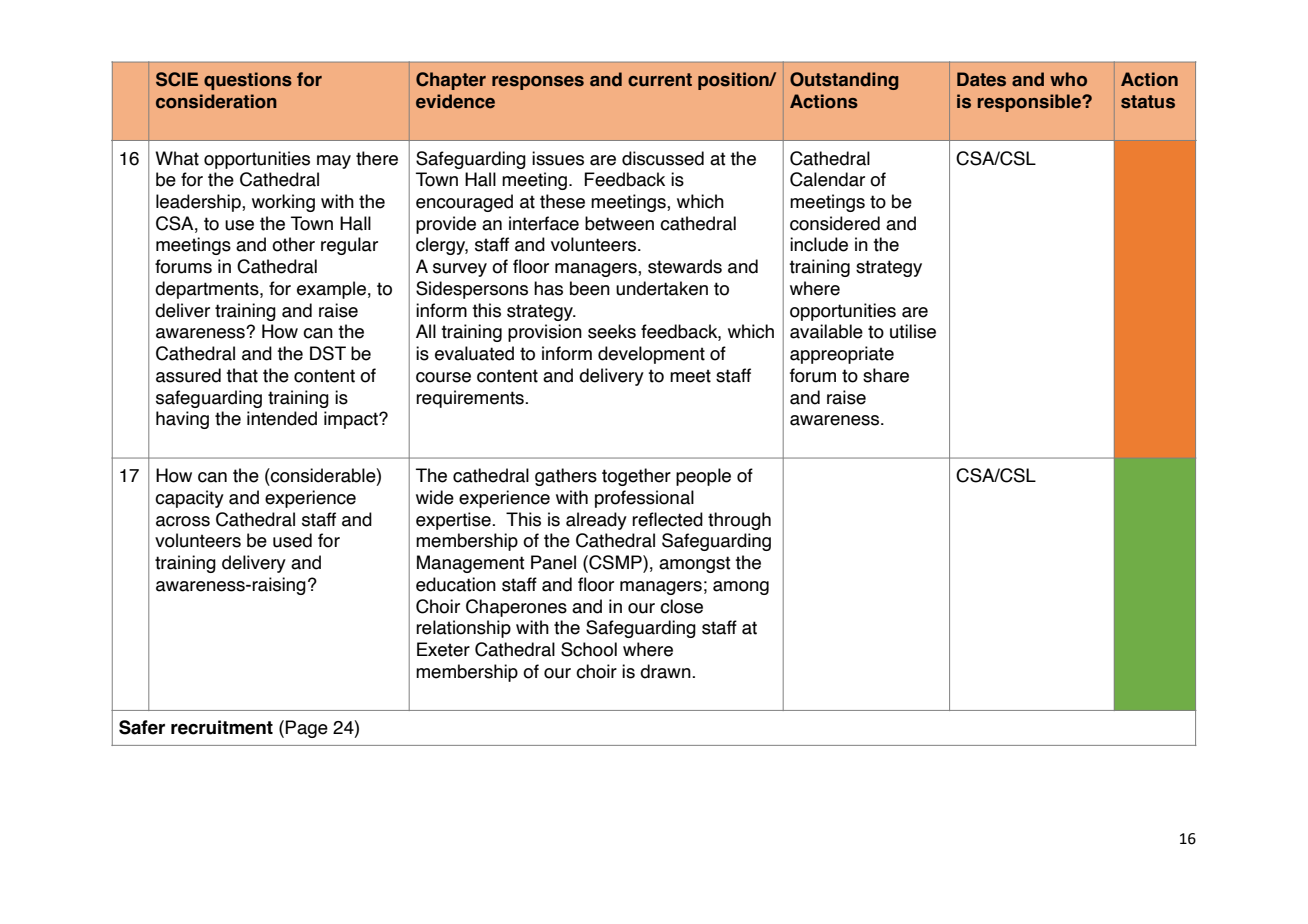 The height and width of the screenshot is (924, 1308). Describe the element at coordinates (666, 671) in the screenshot. I see `drawn` at that location.
